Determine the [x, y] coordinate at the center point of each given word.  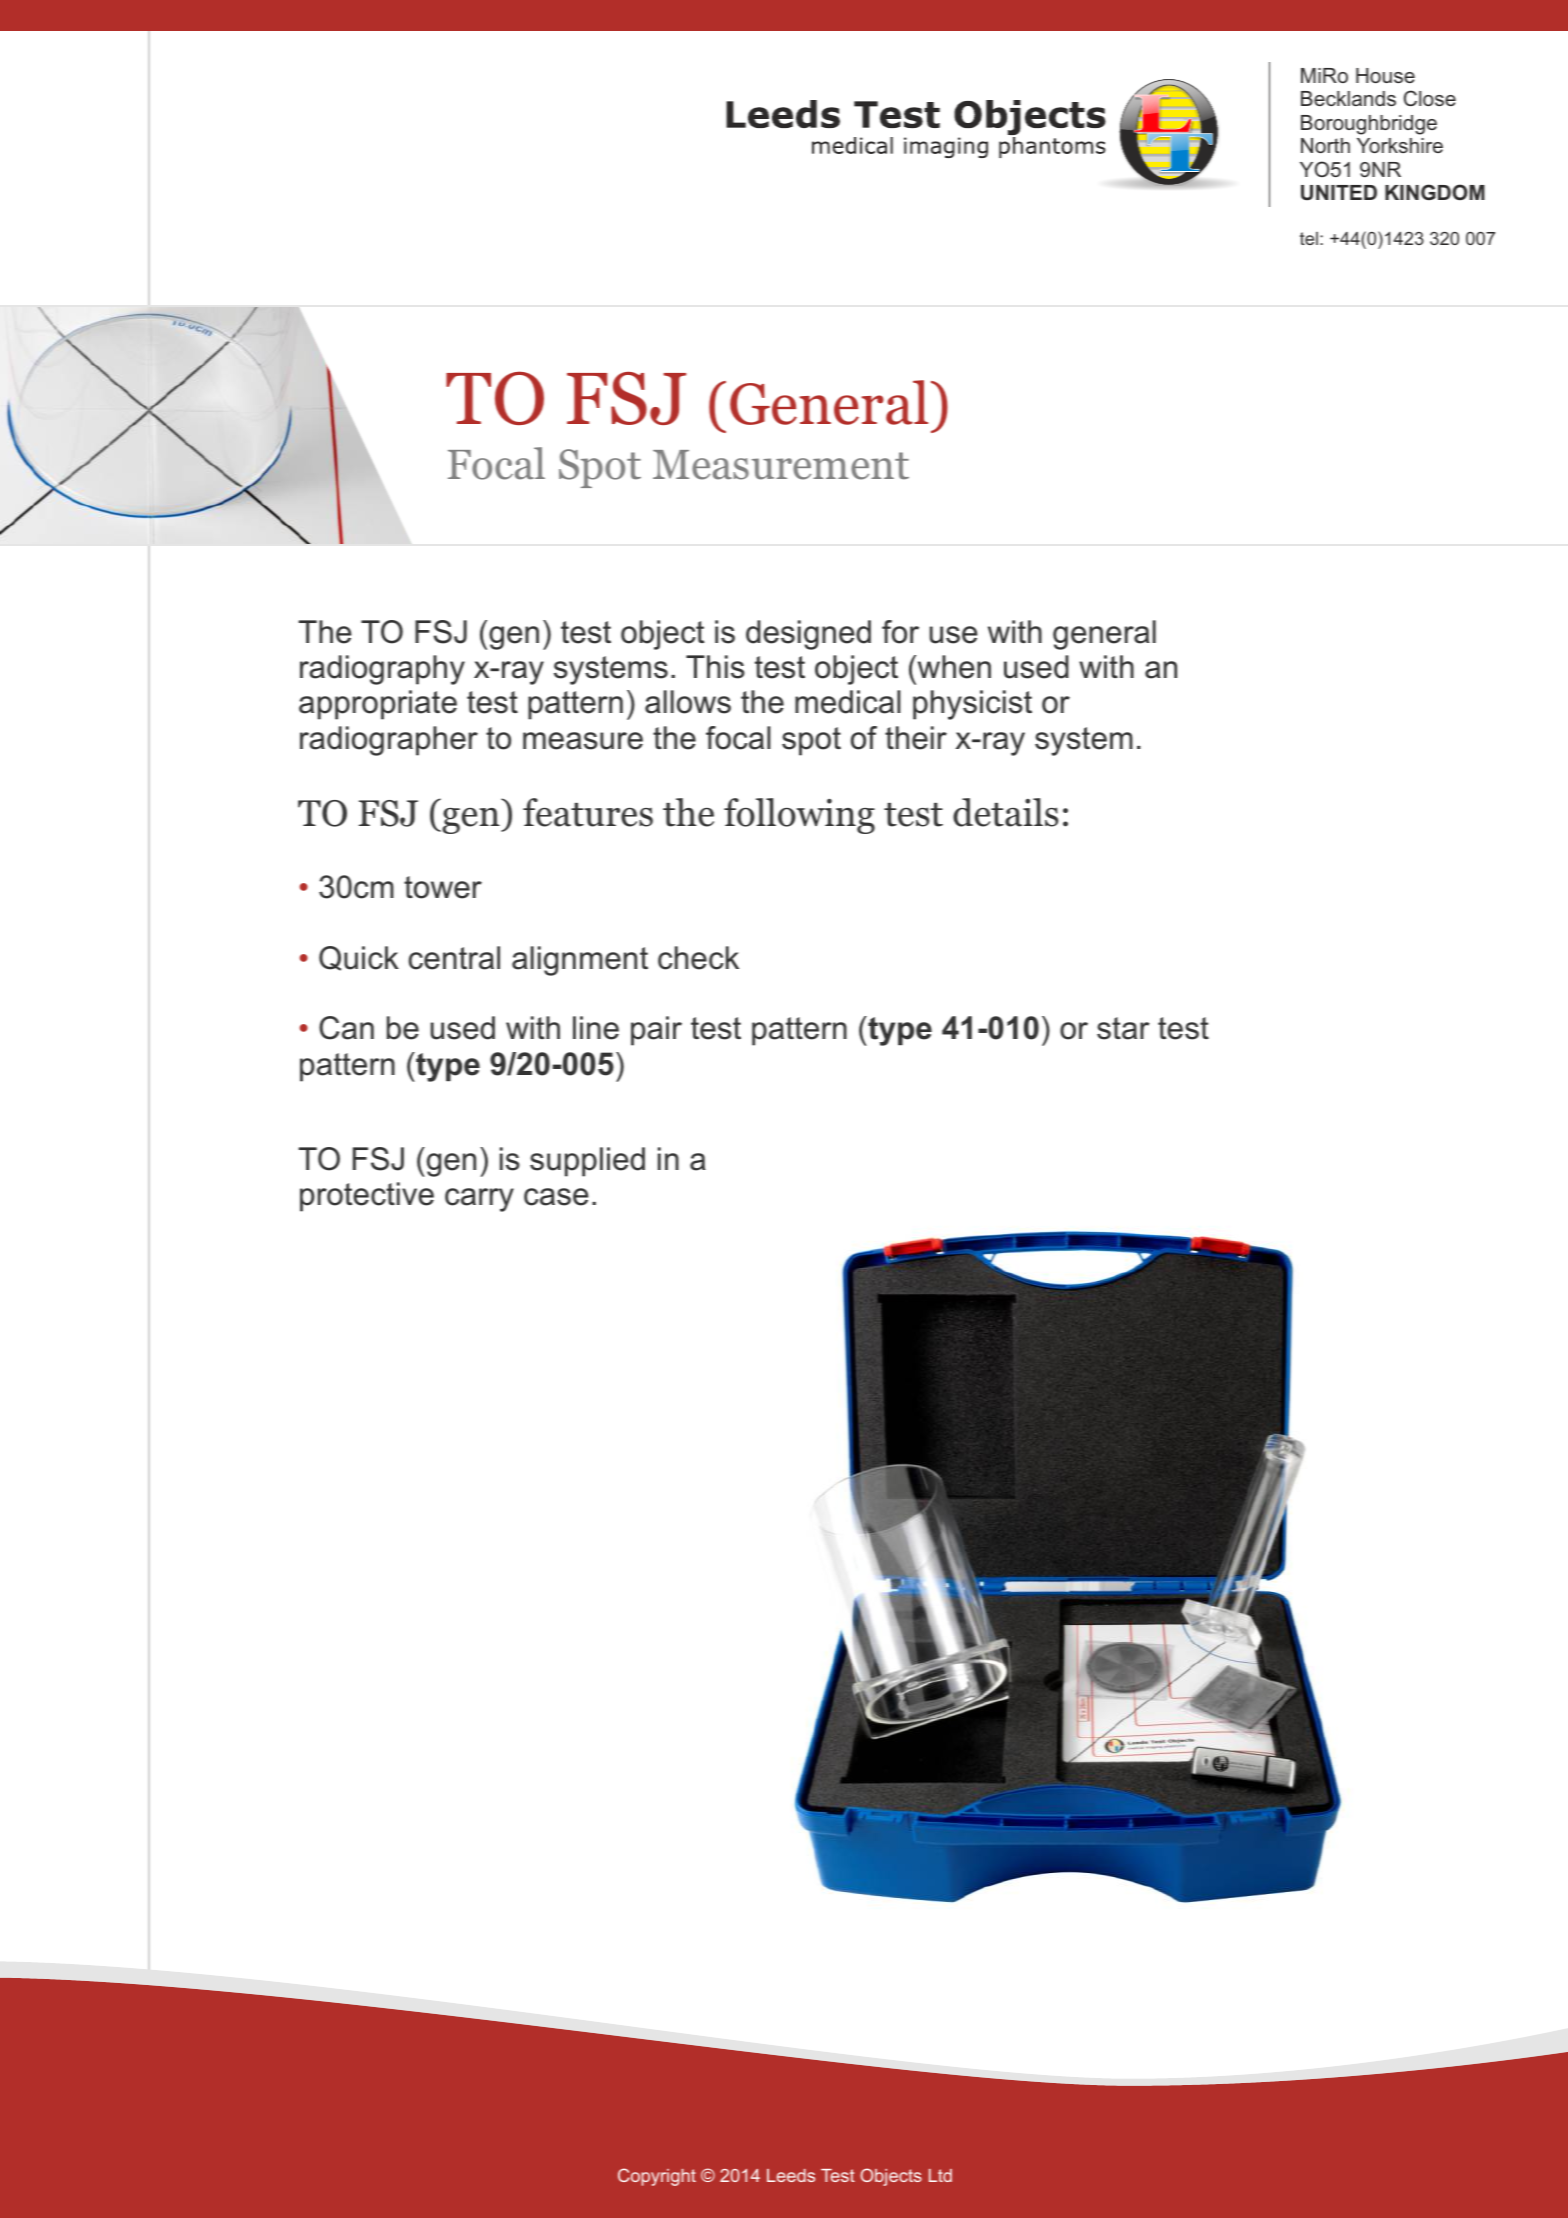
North [1325, 145]
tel [1309, 238]
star [1123, 1028]
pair [656, 1031]
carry [479, 1200]
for [900, 632]
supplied [587, 1162]
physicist [972, 705]
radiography [382, 670]
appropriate [378, 705]
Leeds [791, 2175]
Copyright [657, 2177]
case [556, 1197]
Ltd [940, 2175]
